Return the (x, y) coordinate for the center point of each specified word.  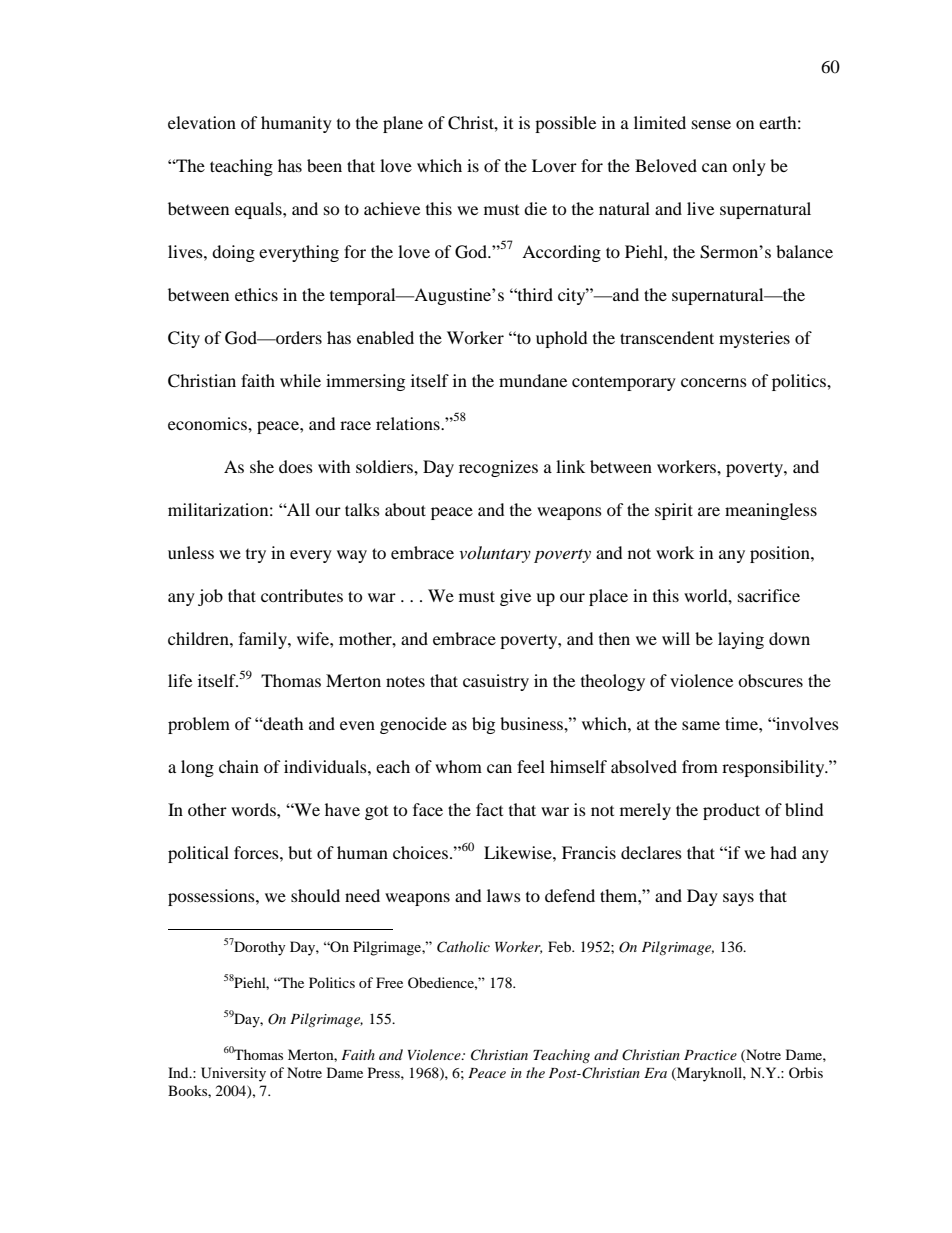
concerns (714, 382)
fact (489, 809)
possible (565, 124)
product (731, 811)
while (300, 380)
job (210, 597)
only (749, 167)
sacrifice (769, 595)
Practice (710, 1055)
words (254, 809)
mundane (533, 380)
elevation (202, 122)
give (515, 597)
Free (389, 982)
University (233, 1074)
